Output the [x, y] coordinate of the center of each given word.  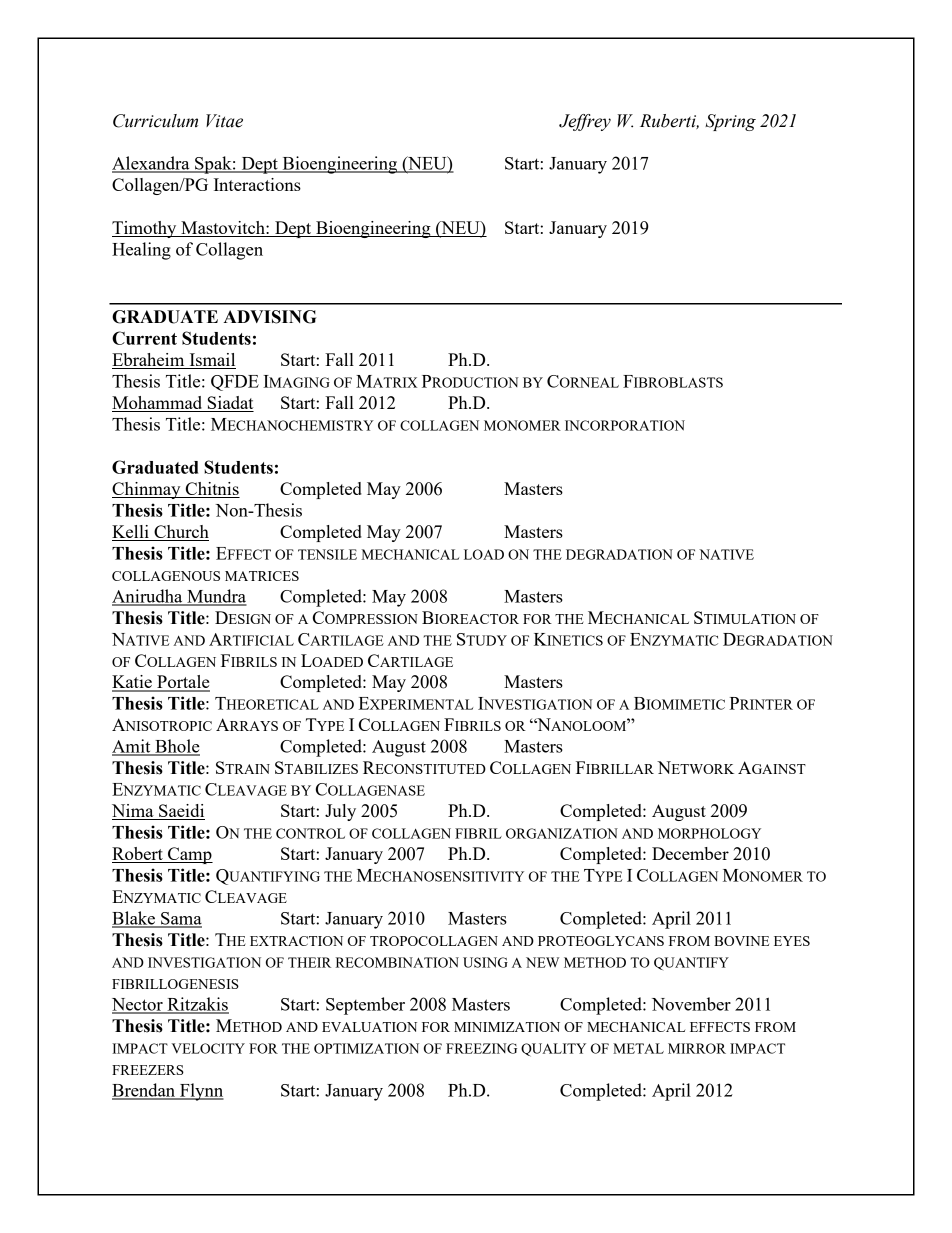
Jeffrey [585, 122]
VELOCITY [208, 1048]
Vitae [224, 121]
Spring [730, 122]
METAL [638, 1048]
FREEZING [481, 1048]
